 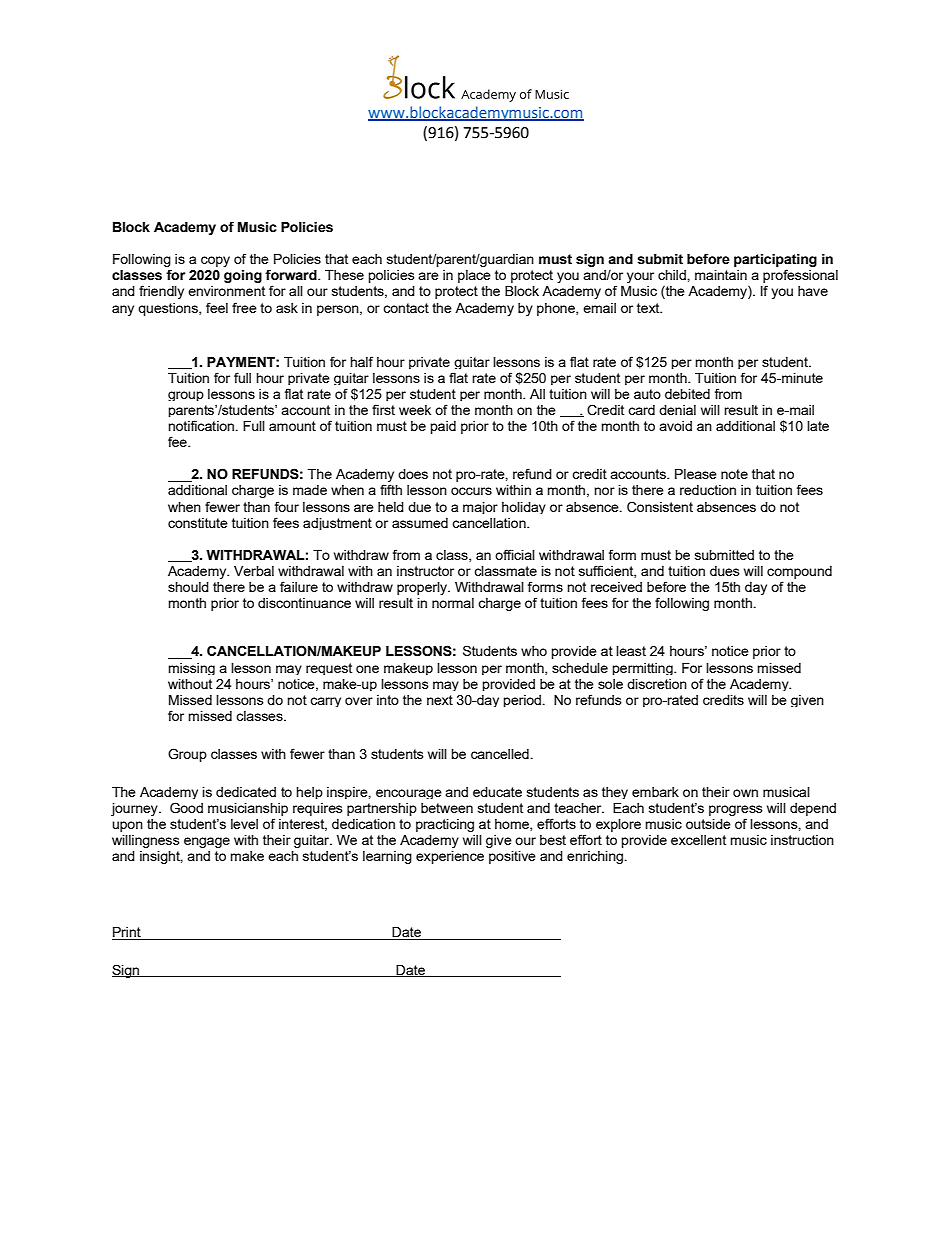 I want to click on occurs, so click(x=471, y=491).
